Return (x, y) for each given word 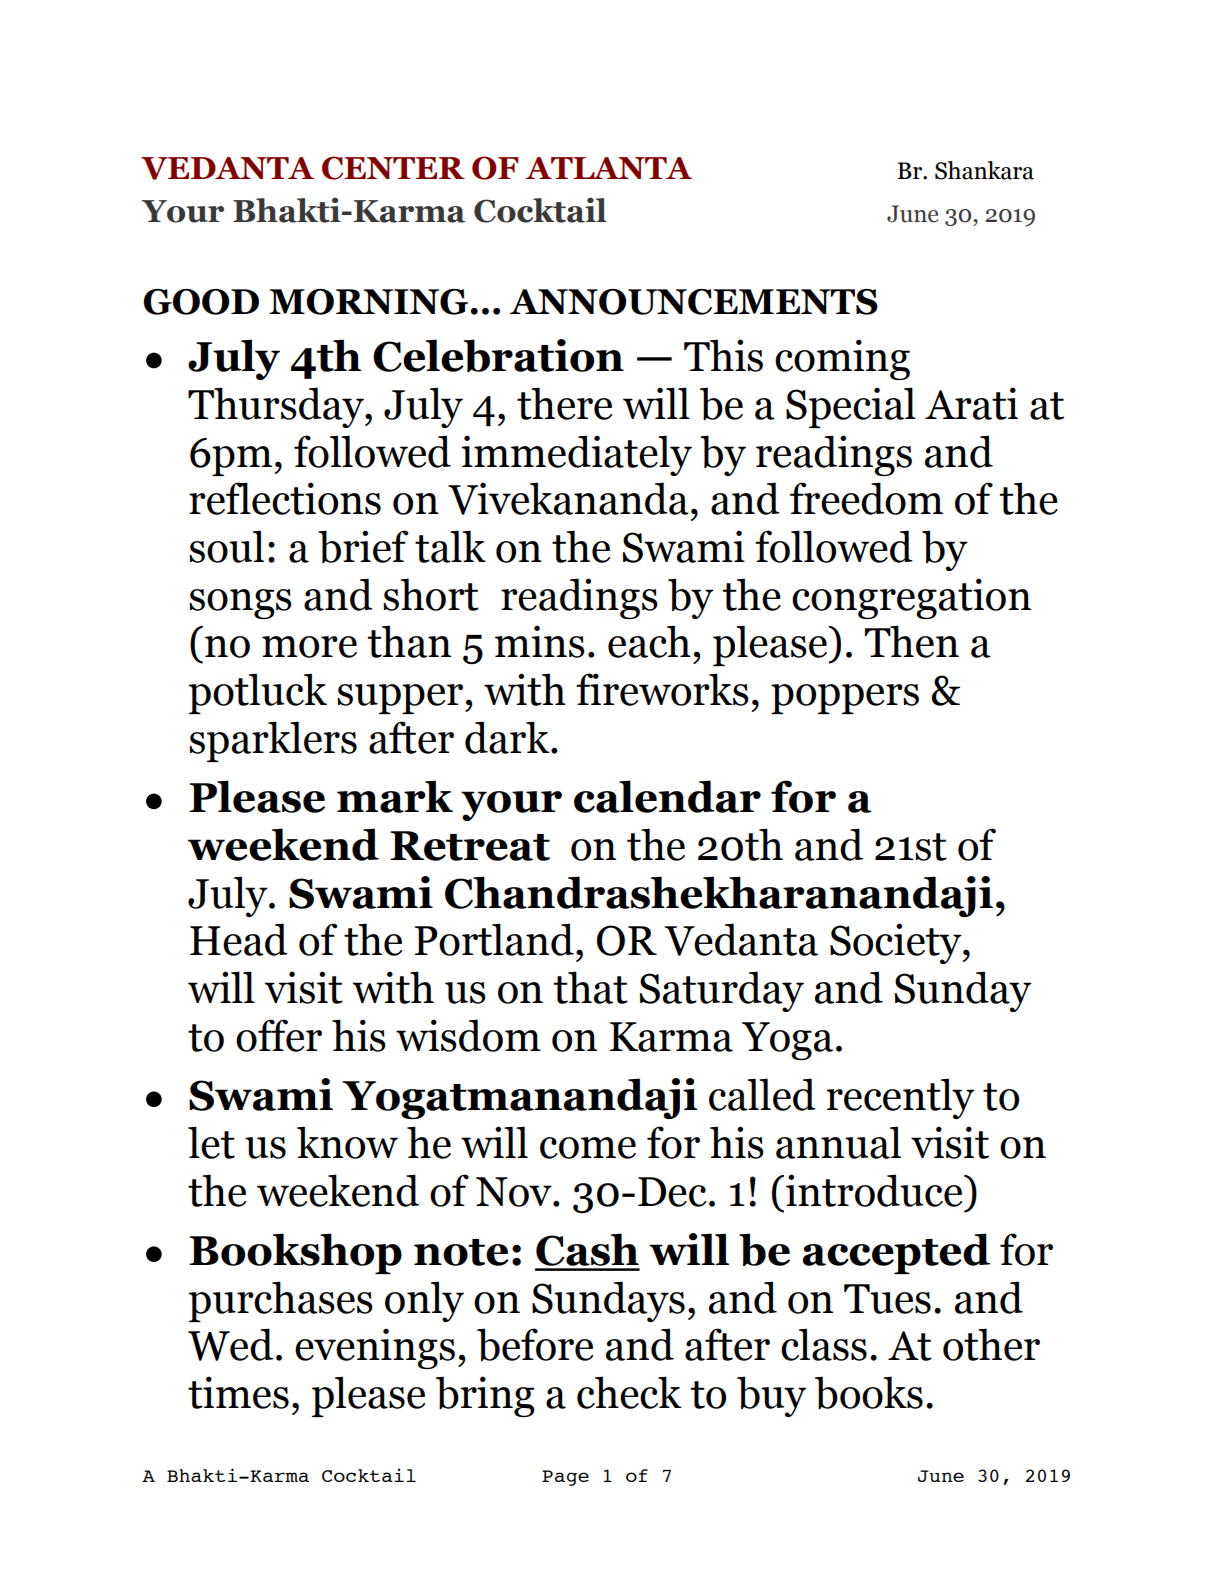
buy (772, 1396)
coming (842, 359)
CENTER (393, 168)
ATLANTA (608, 168)
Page (565, 1478)
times (238, 1392)
